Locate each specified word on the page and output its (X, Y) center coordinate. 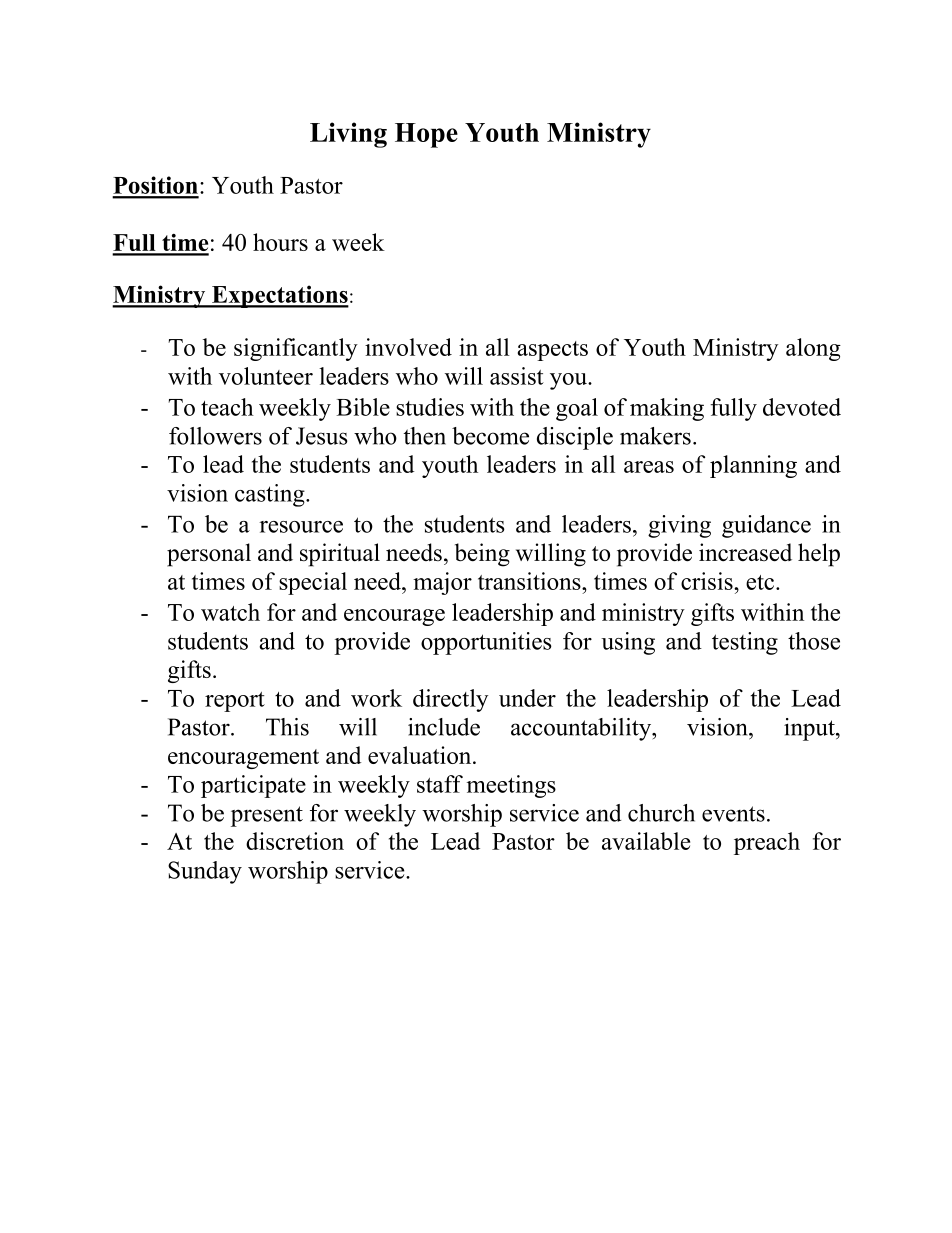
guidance (766, 526)
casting (271, 495)
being (482, 555)
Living (348, 135)
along (813, 349)
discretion (295, 841)
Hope (426, 135)
